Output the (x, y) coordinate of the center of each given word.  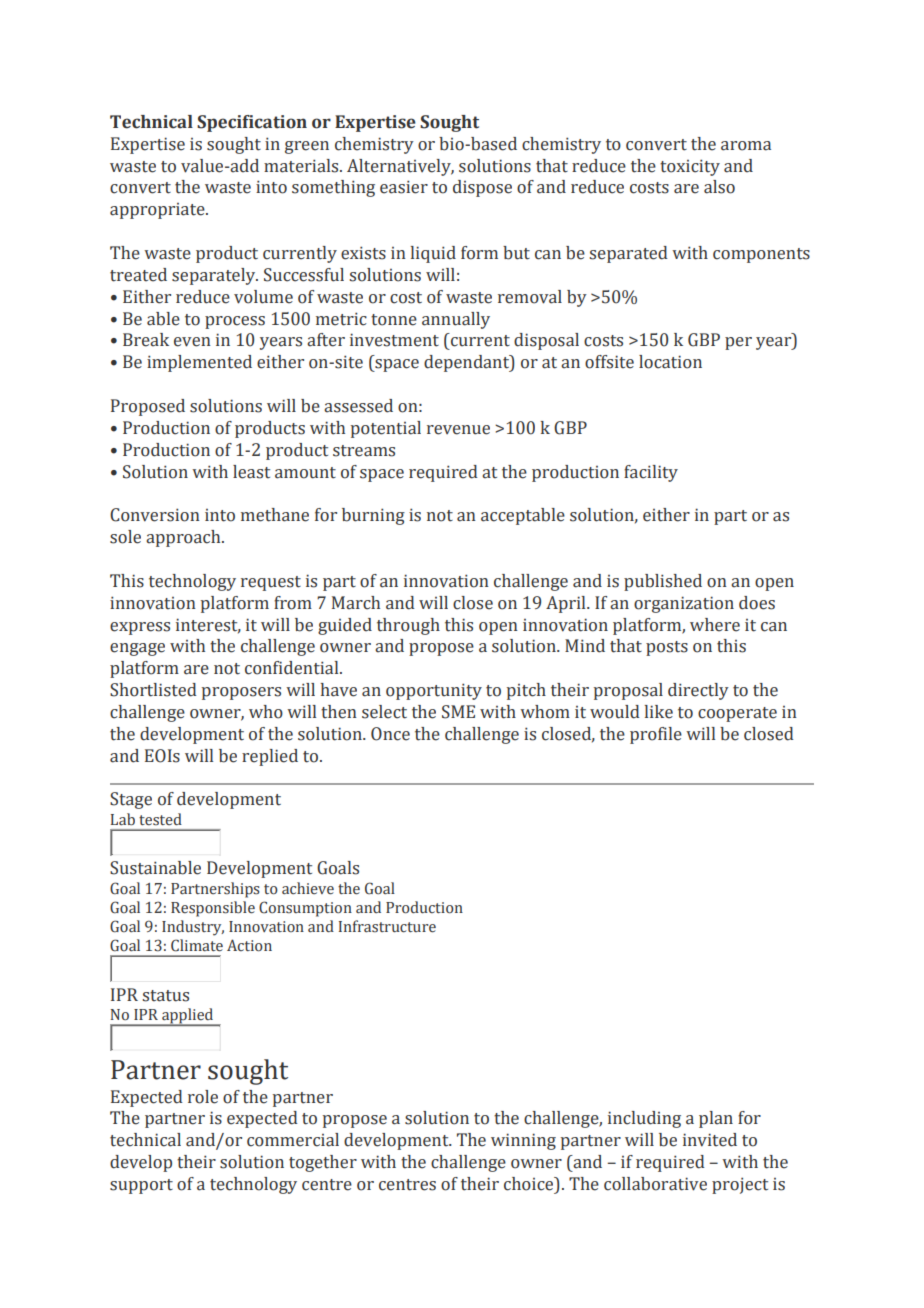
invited (710, 1140)
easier (404, 187)
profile (656, 735)
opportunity (434, 691)
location (670, 362)
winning (523, 1141)
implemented (199, 363)
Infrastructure (387, 926)
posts (667, 648)
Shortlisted (153, 690)
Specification (252, 123)
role (203, 1097)
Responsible (213, 909)
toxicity (690, 167)
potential (386, 429)
